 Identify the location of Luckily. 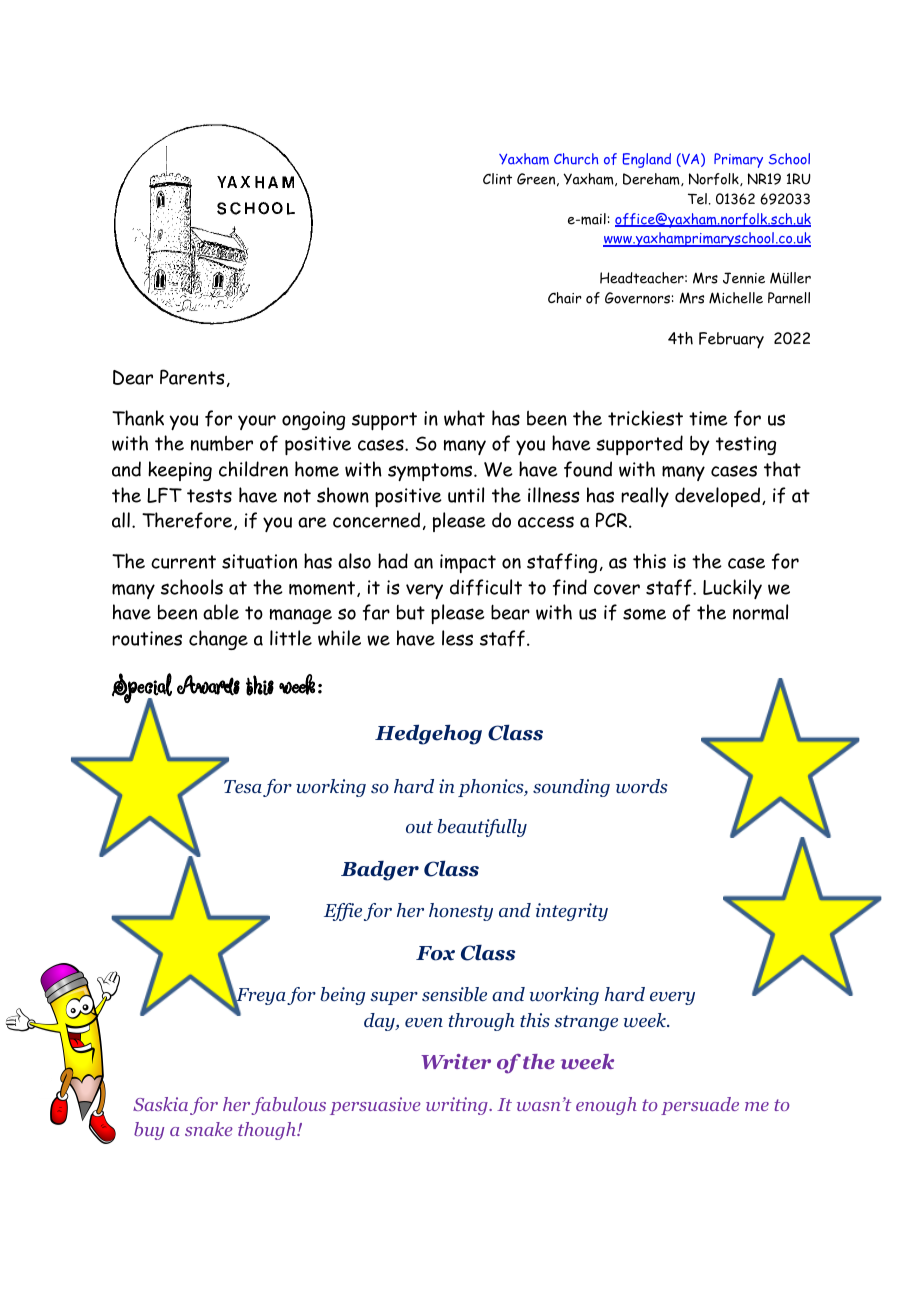
(732, 589).
